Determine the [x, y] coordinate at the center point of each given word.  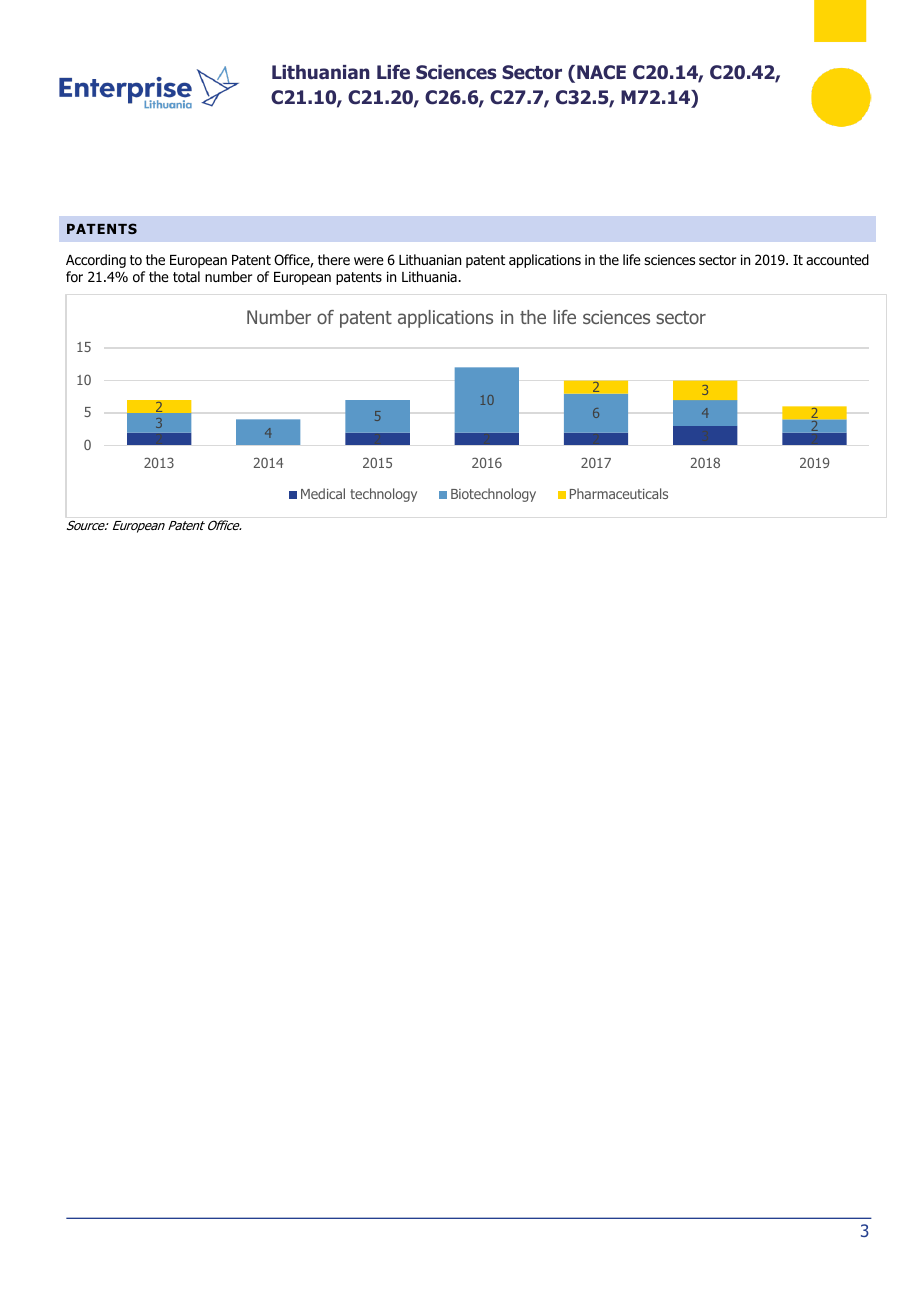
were [369, 261]
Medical [323, 493]
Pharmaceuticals [619, 493]
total [186, 277]
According [96, 261]
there [334, 259]
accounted [837, 260]
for [74, 277]
